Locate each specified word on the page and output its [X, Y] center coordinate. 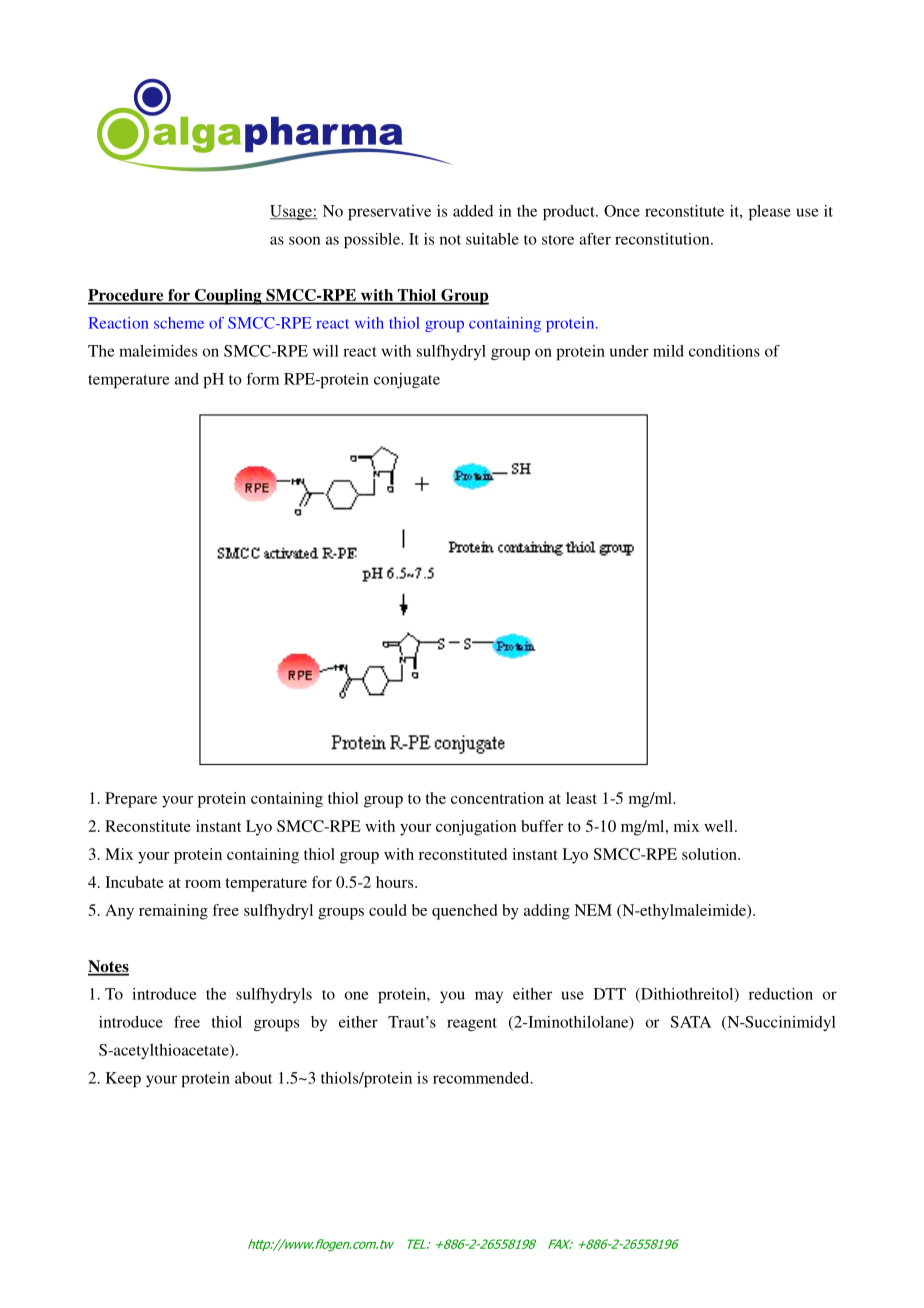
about [253, 1078]
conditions [724, 351]
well [720, 826]
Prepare [131, 800]
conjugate [407, 380]
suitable [492, 239]
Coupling [228, 297]
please [770, 213]
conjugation [476, 828]
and [187, 379]
